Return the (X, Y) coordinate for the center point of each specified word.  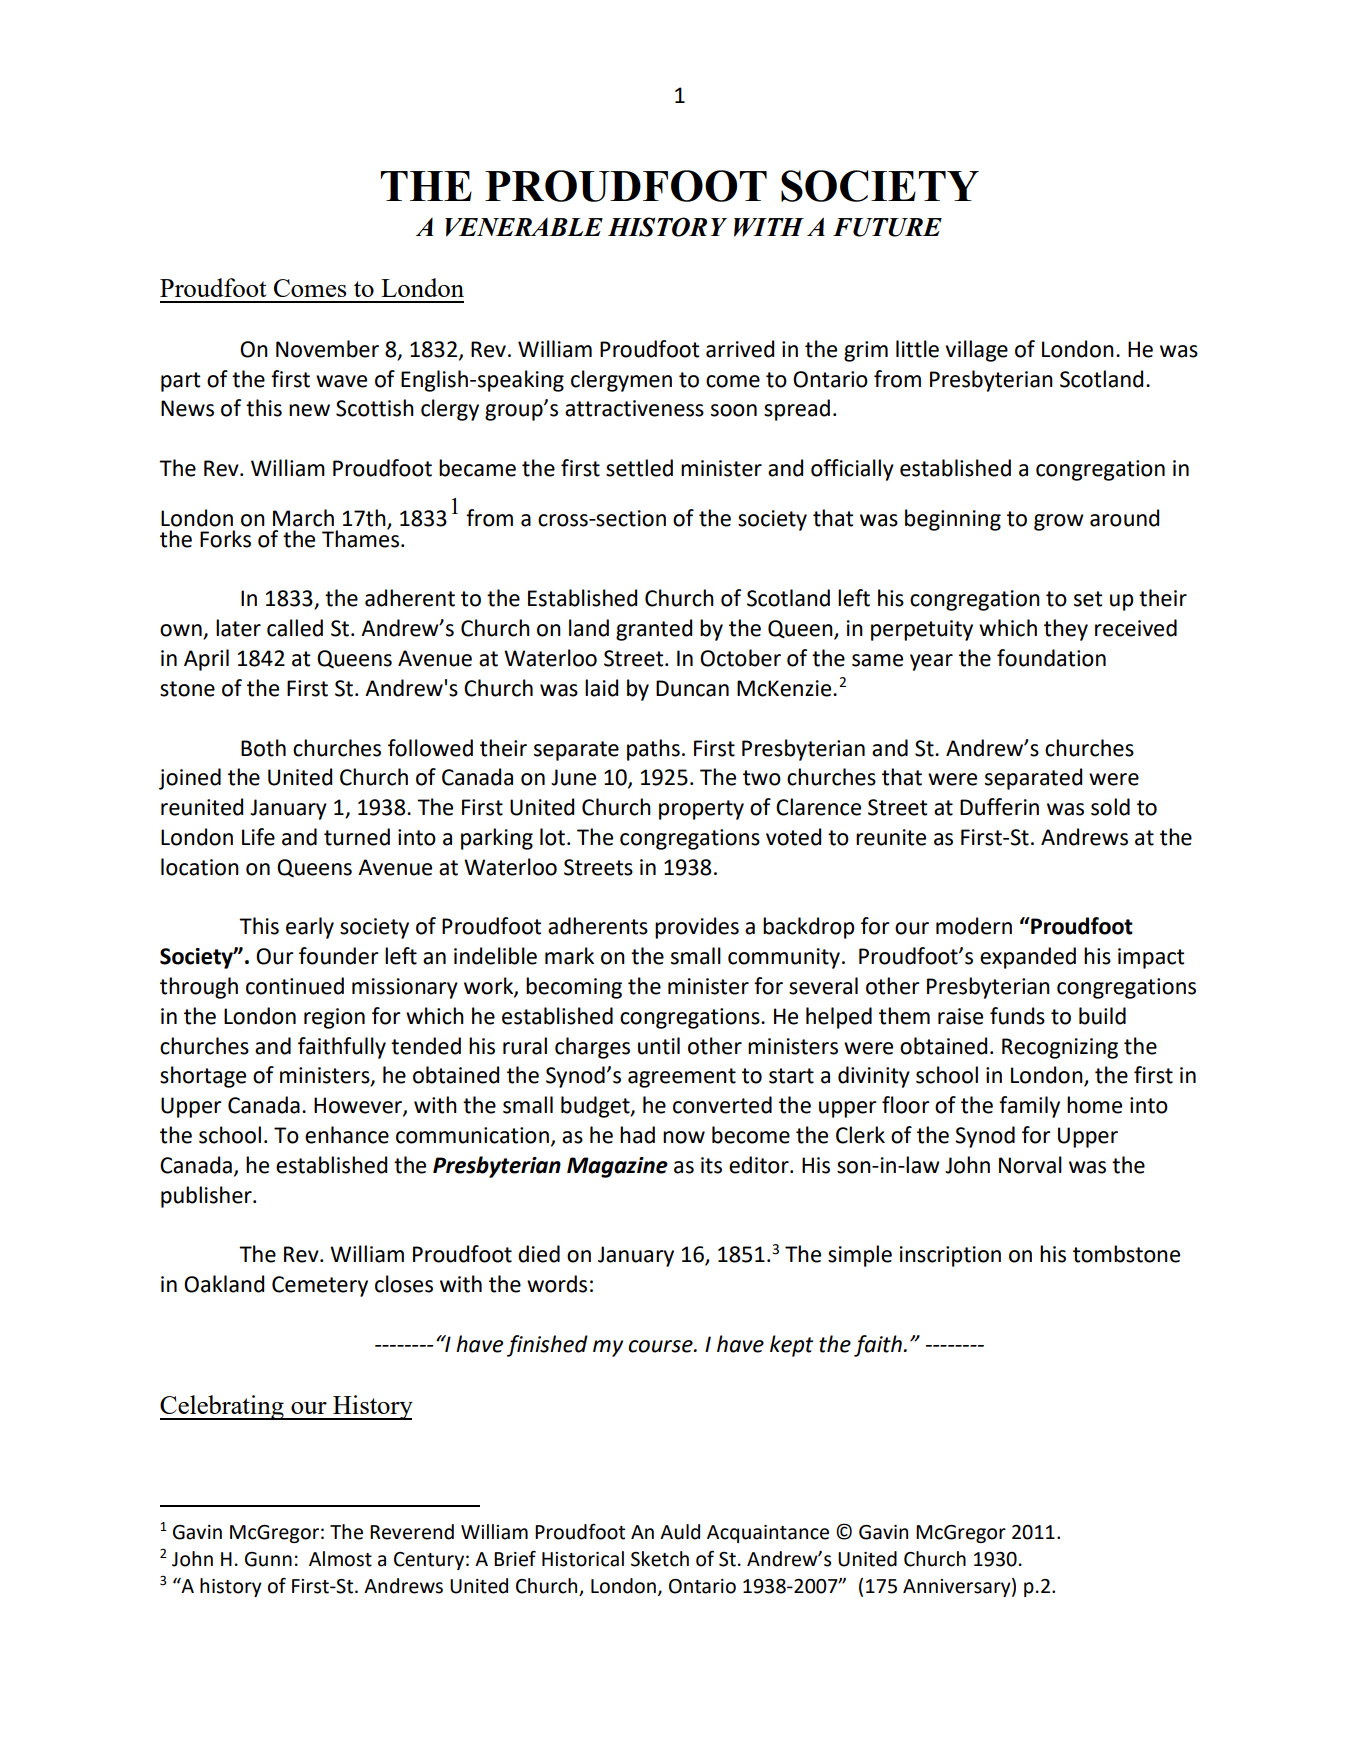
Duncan (692, 688)
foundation (1051, 658)
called (295, 628)
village (976, 351)
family (1029, 1107)
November (327, 349)
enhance (347, 1135)
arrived (740, 349)
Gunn (268, 1559)
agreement (682, 1078)
